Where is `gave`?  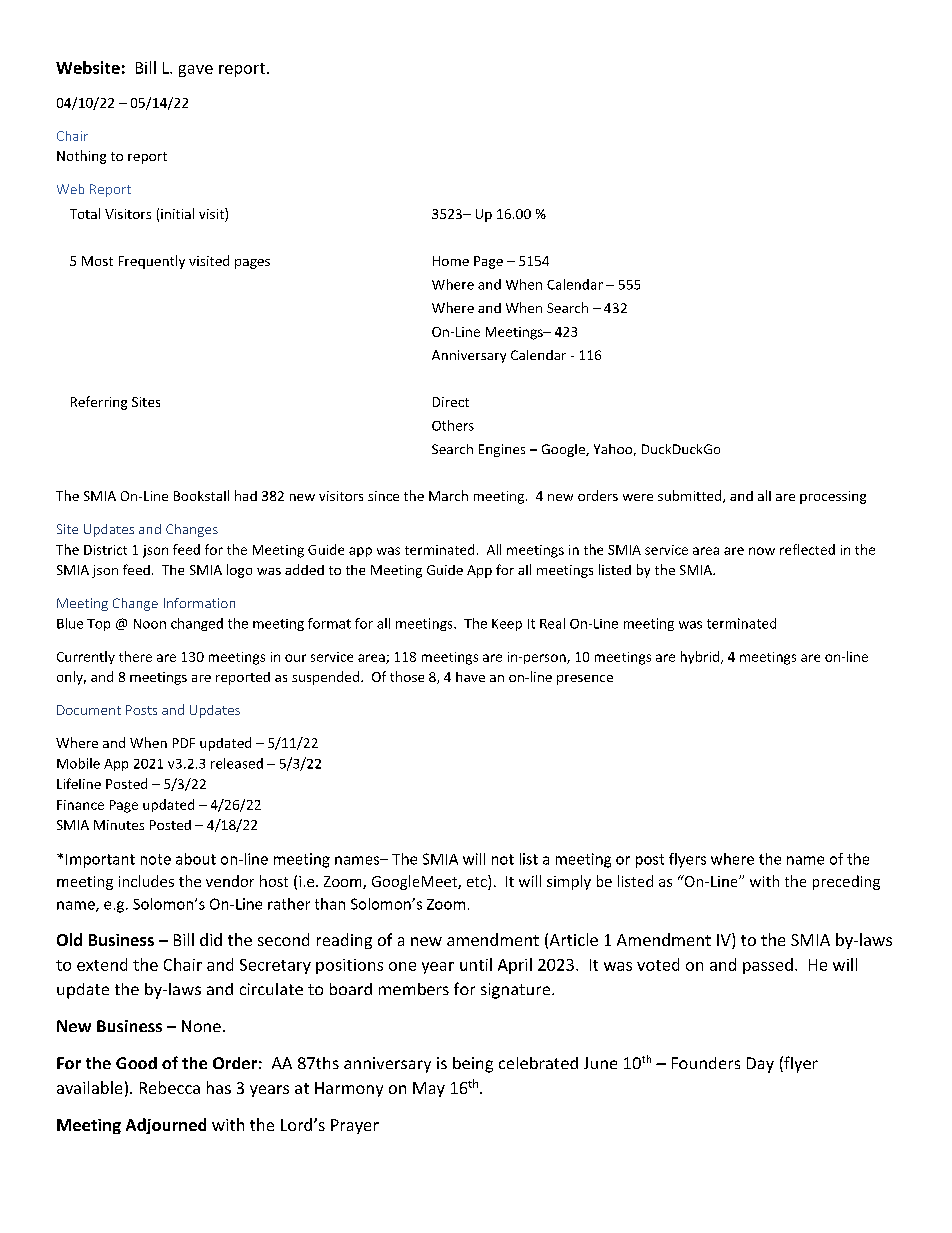 gave is located at coordinates (196, 71).
